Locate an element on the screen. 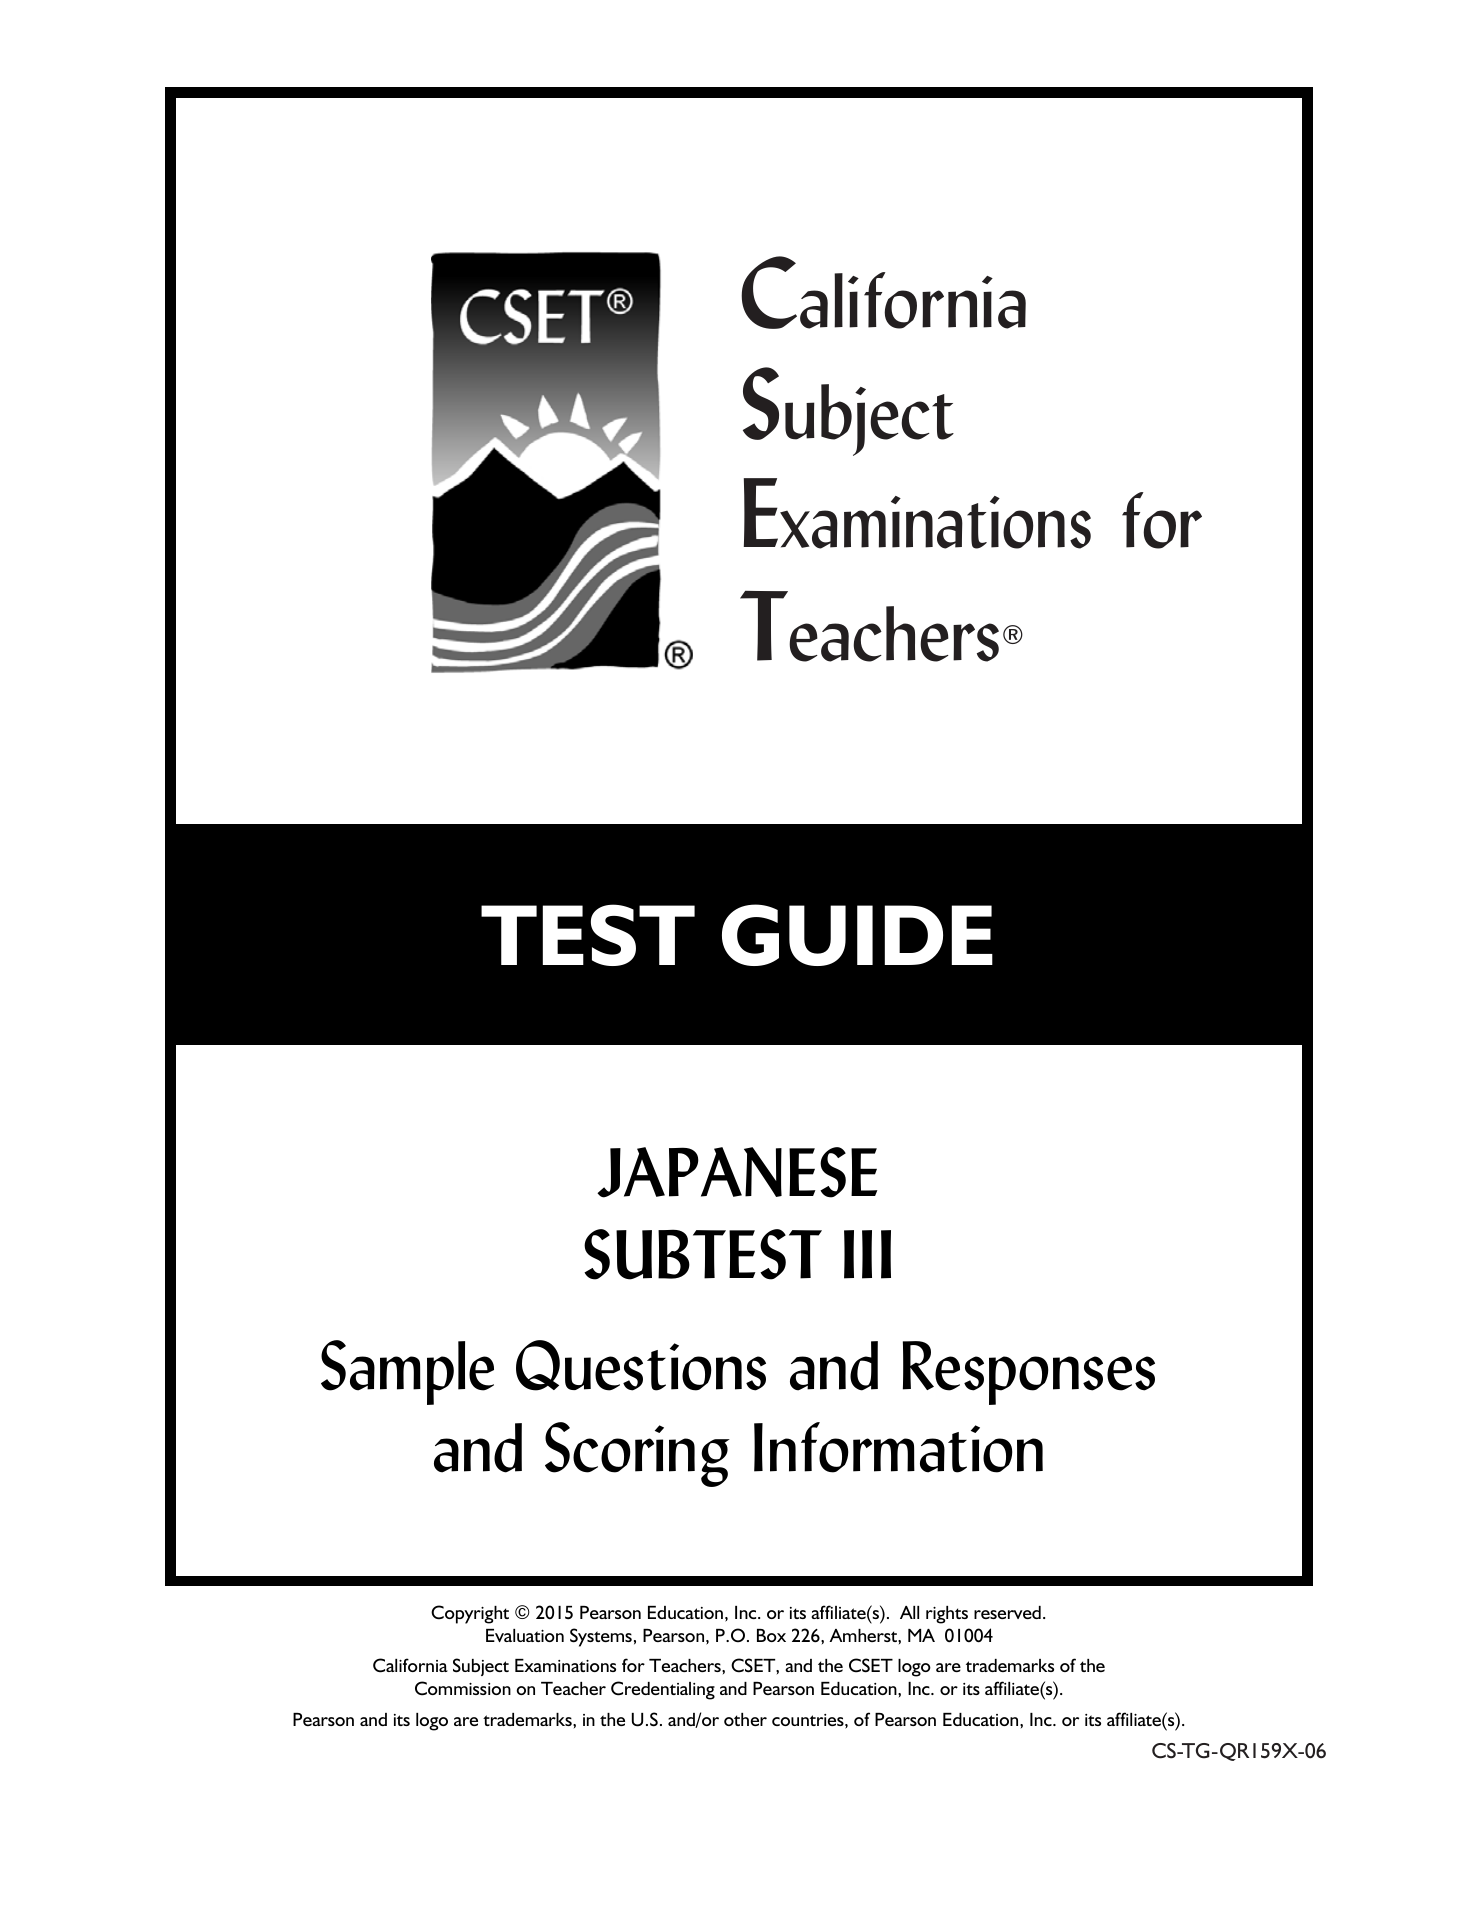  Responses is located at coordinates (1029, 1373).
